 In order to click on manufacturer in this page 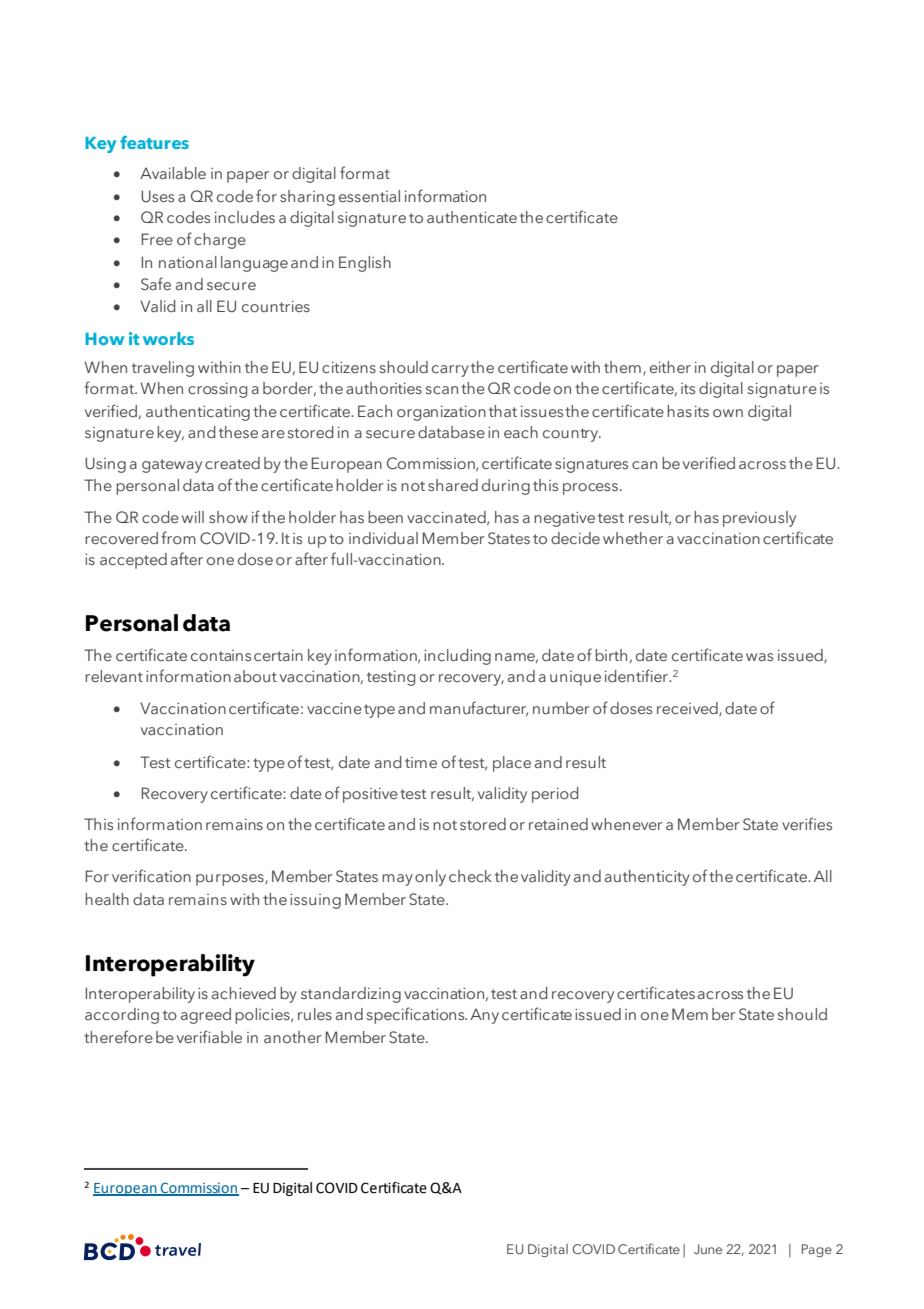, I will do `click(479, 708)`.
